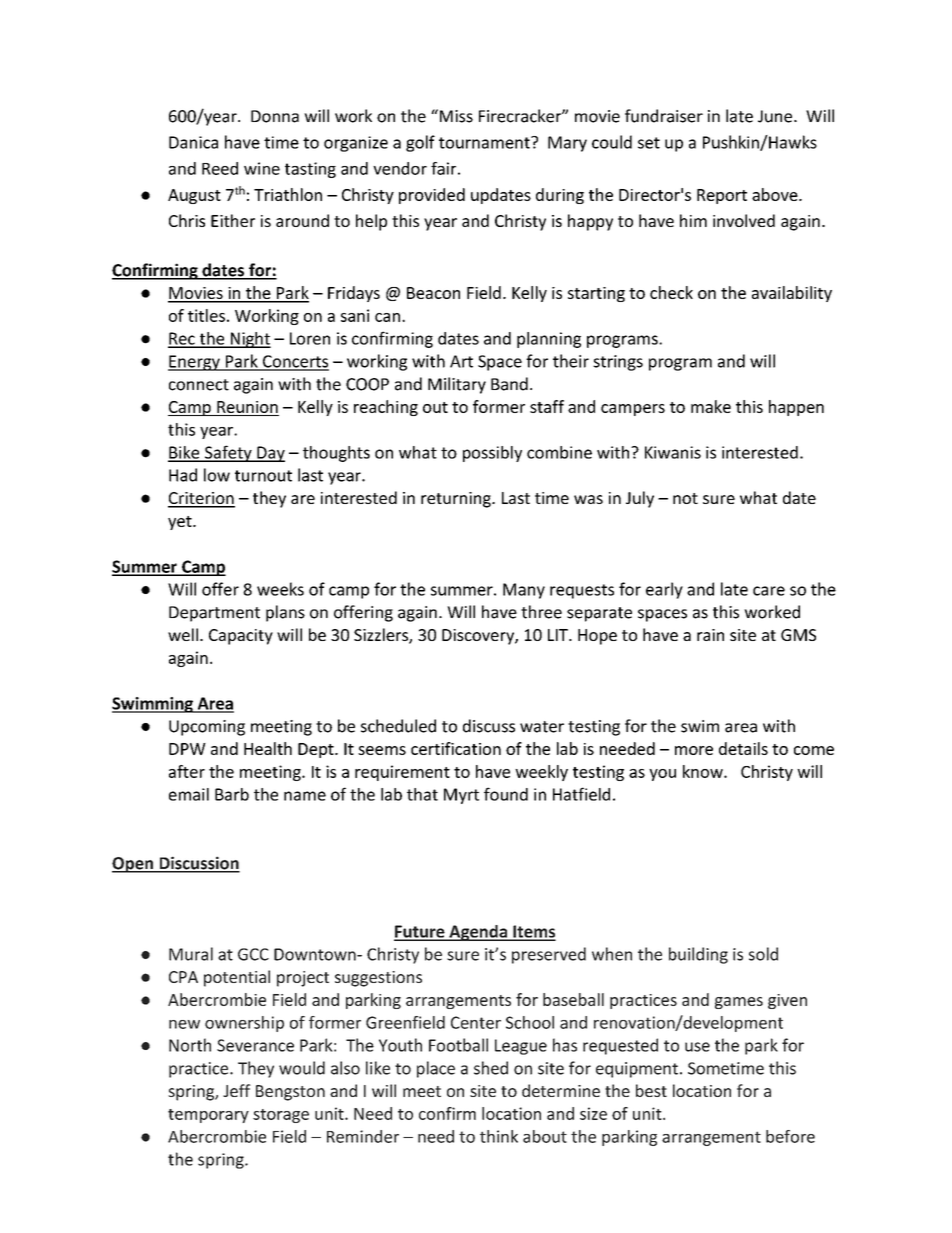 The image size is (952, 1233). Describe the element at coordinates (193, 142) in the screenshot. I see `Danica` at that location.
